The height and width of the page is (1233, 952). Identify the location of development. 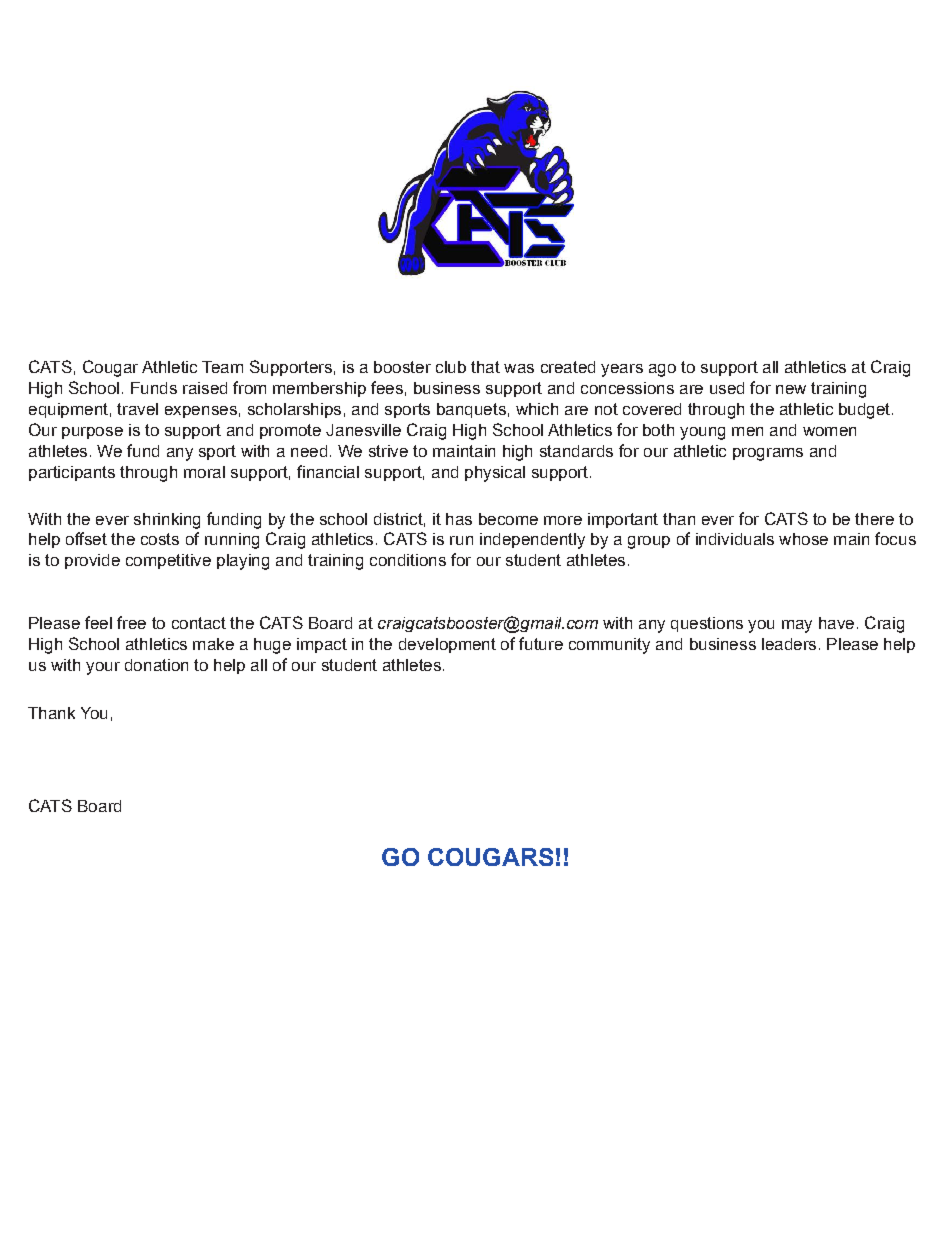
(447, 645).
